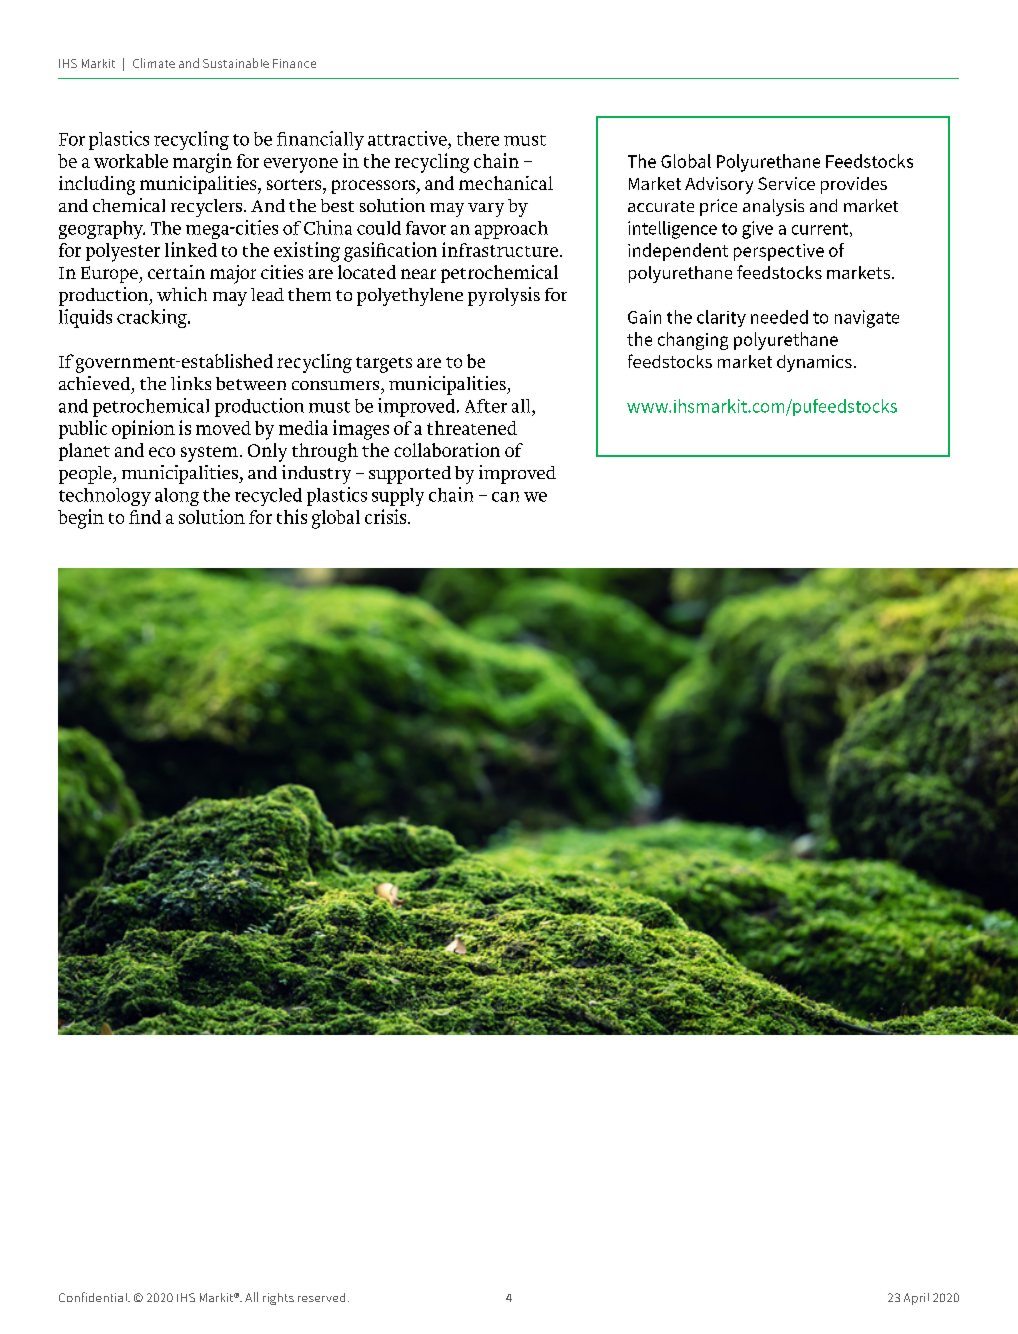  What do you see at coordinates (145, 517) in the document?
I see `find` at bounding box center [145, 517].
